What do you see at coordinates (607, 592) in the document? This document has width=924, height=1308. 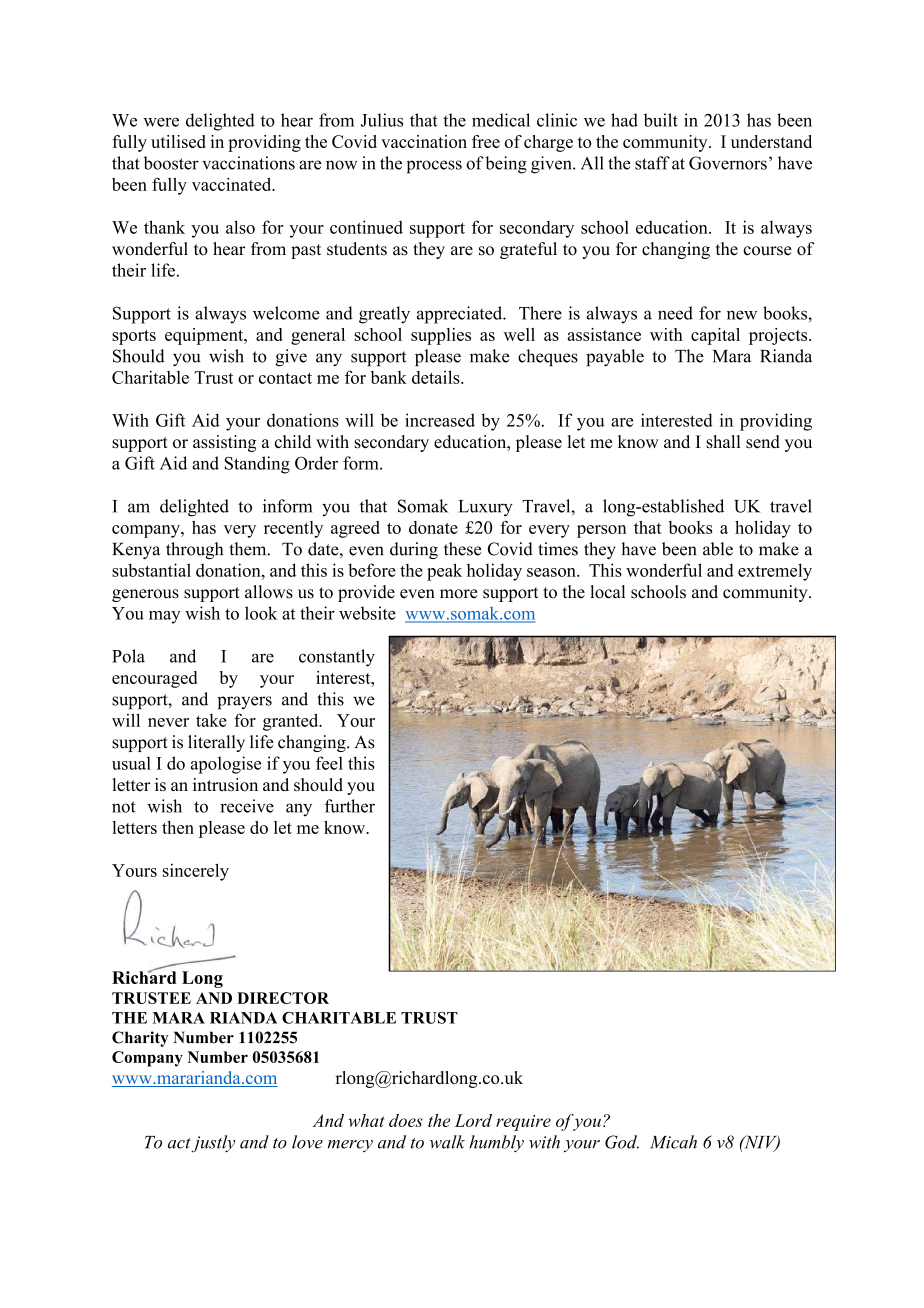 I see `local` at bounding box center [607, 592].
